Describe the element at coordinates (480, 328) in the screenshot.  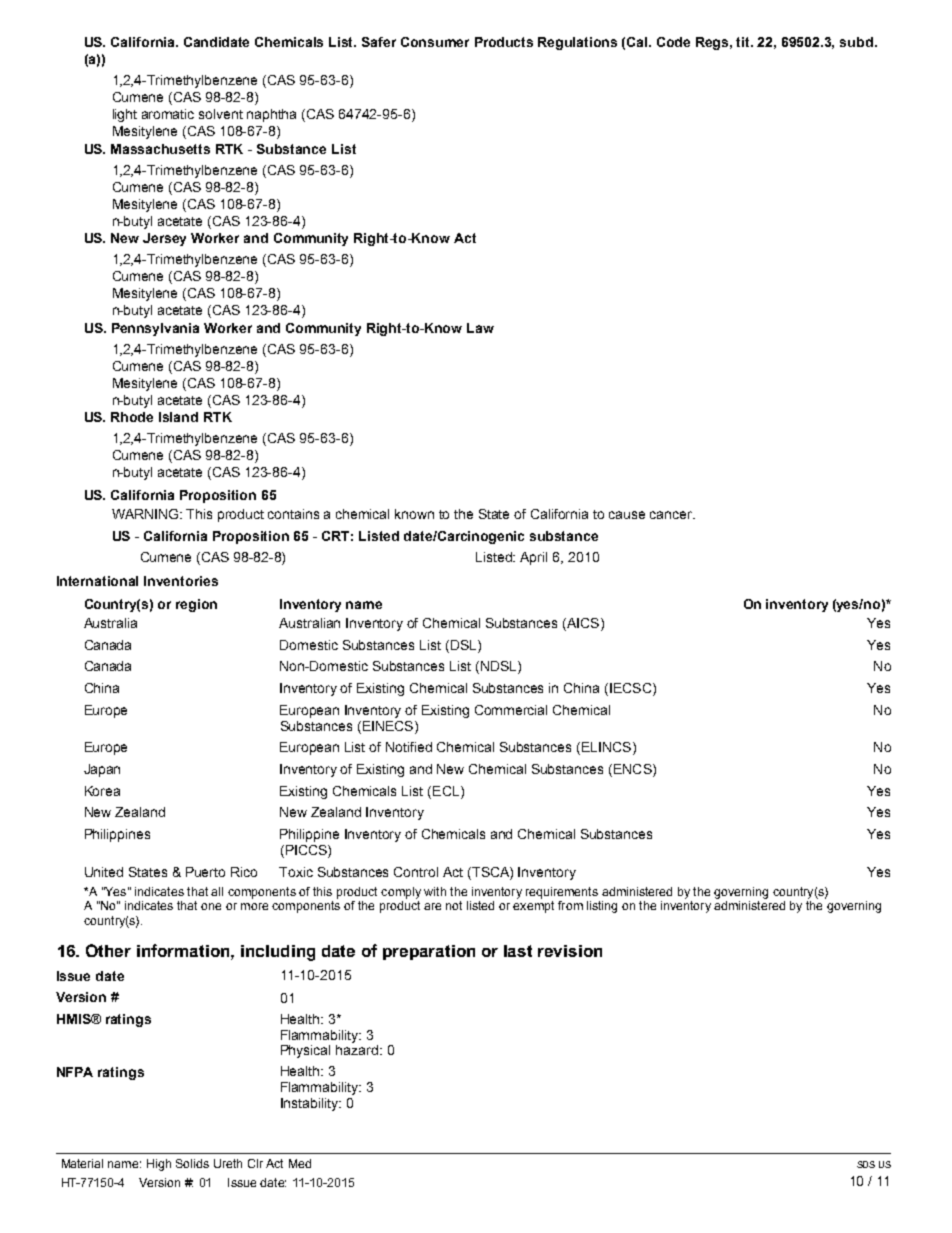
I see `Law` at that location.
